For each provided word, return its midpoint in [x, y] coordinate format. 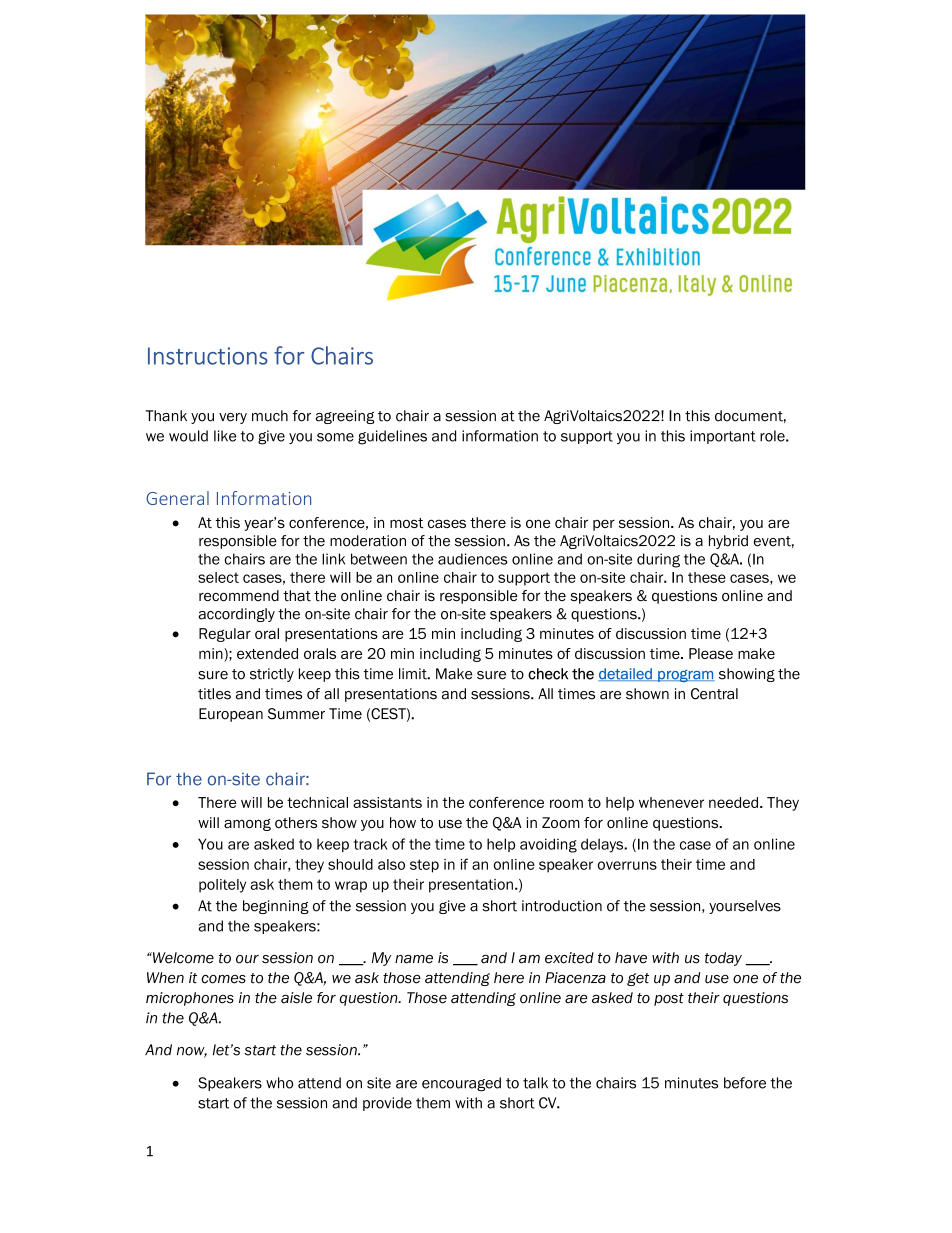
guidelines [392, 437]
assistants [387, 802]
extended [267, 653]
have [631, 958]
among [247, 825]
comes [223, 979]
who [279, 1083]
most [407, 523]
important [723, 437]
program [685, 676]
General [177, 498]
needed [733, 802]
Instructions [208, 356]
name [414, 959]
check [548, 674]
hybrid [728, 542]
